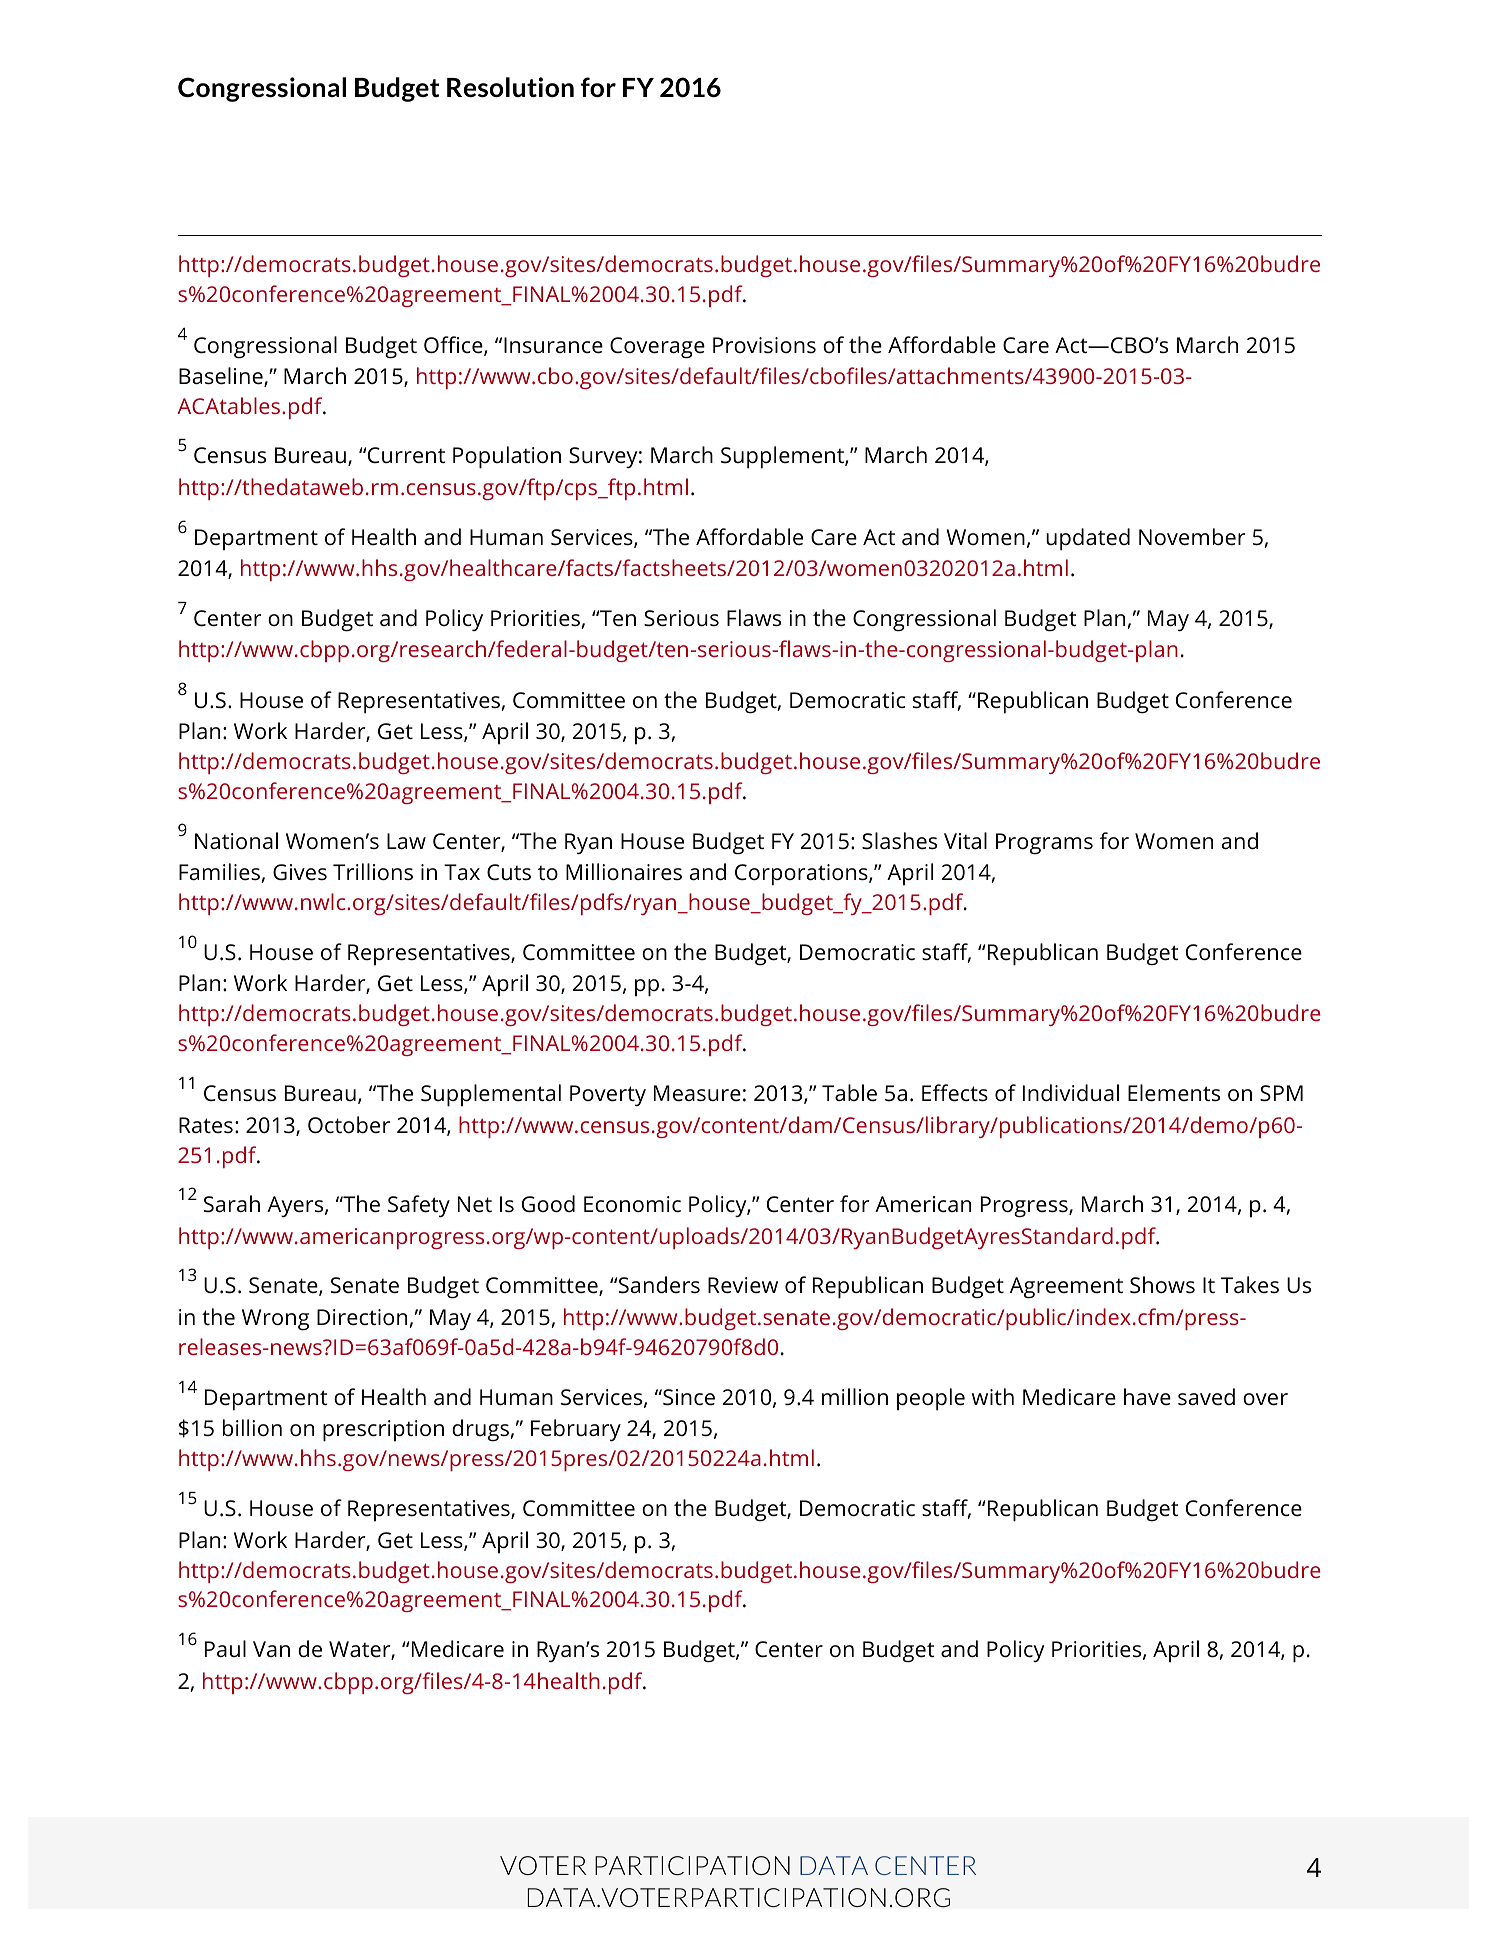  What do you see at coordinates (688, 1397) in the screenshot?
I see `Since` at bounding box center [688, 1397].
